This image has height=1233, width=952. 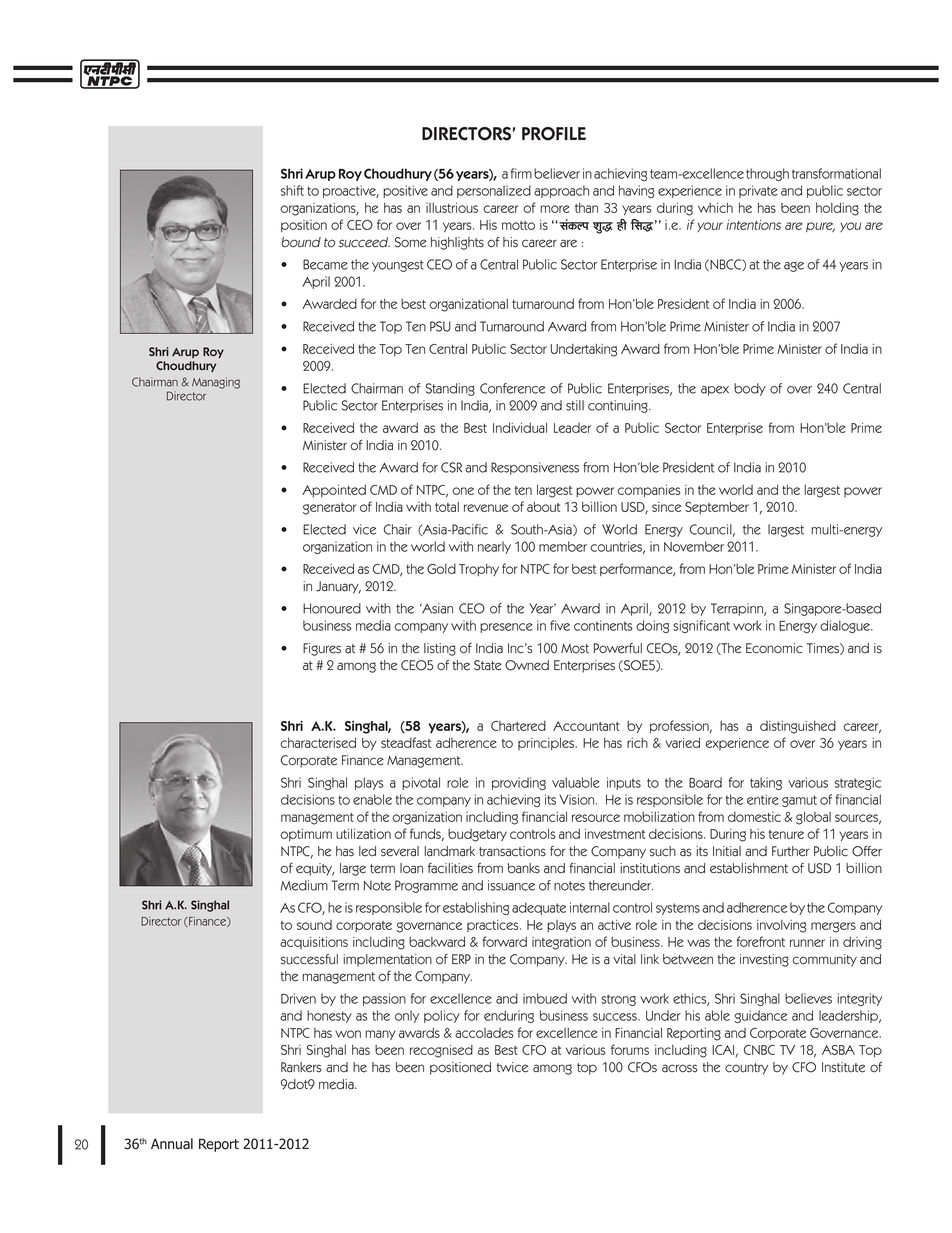 What do you see at coordinates (518, 726) in the image?
I see `Chartered` at bounding box center [518, 726].
